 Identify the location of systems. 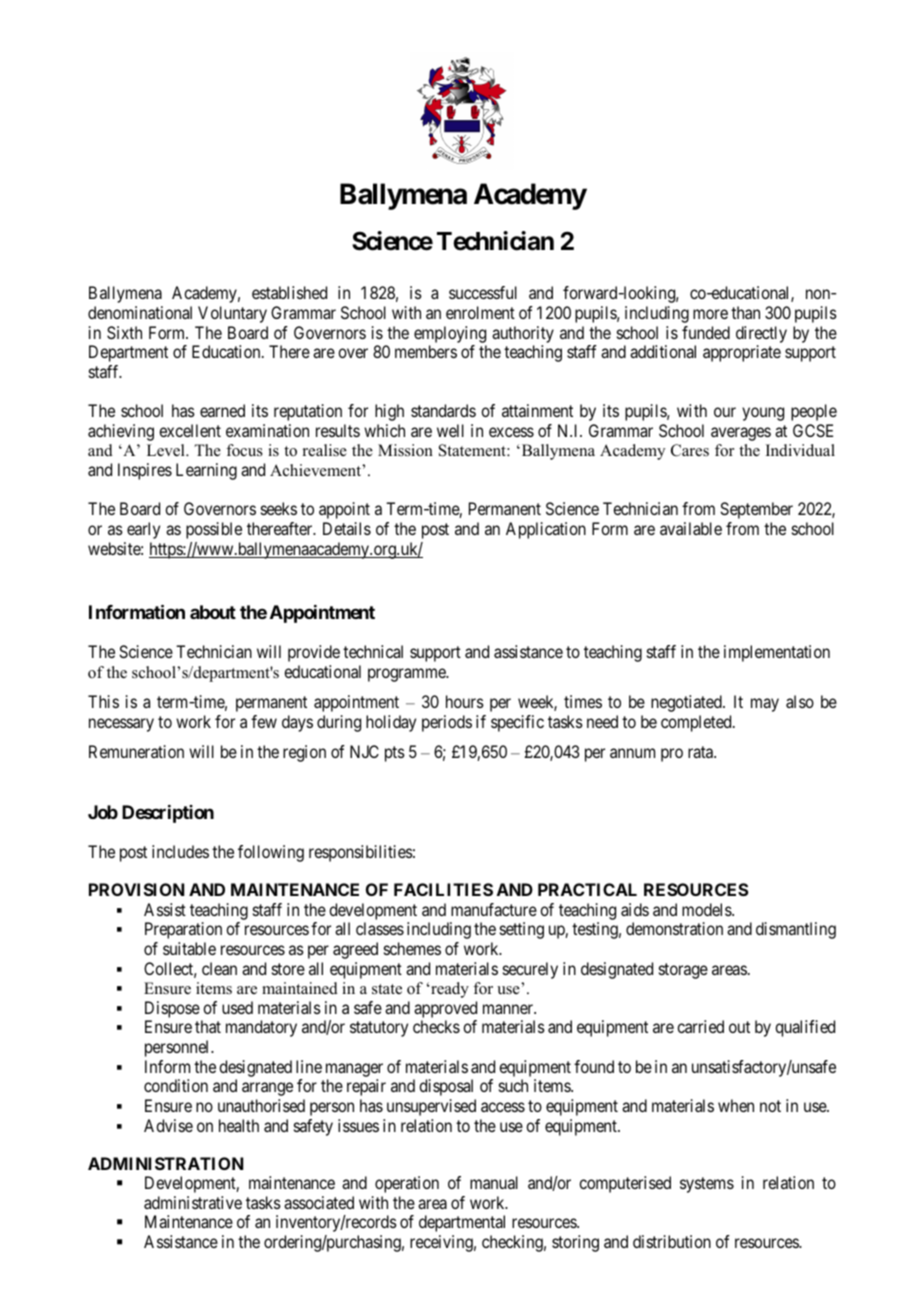
(707, 1185).
